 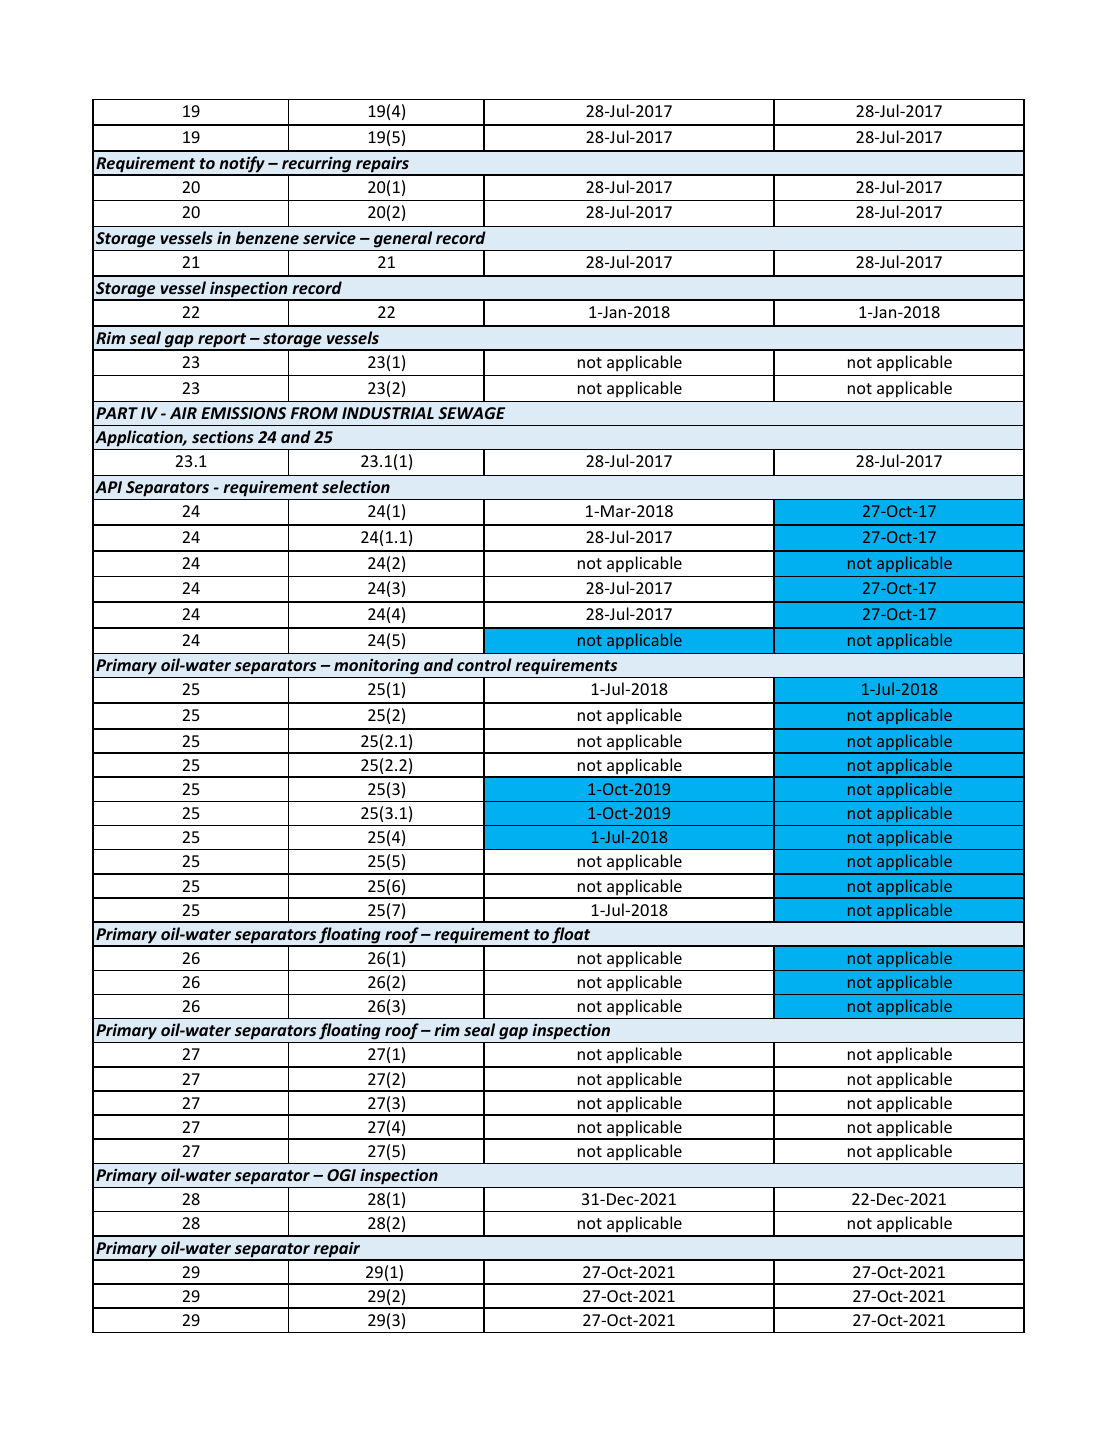 What do you see at coordinates (377, 668) in the image?
I see `monitoring` at bounding box center [377, 668].
